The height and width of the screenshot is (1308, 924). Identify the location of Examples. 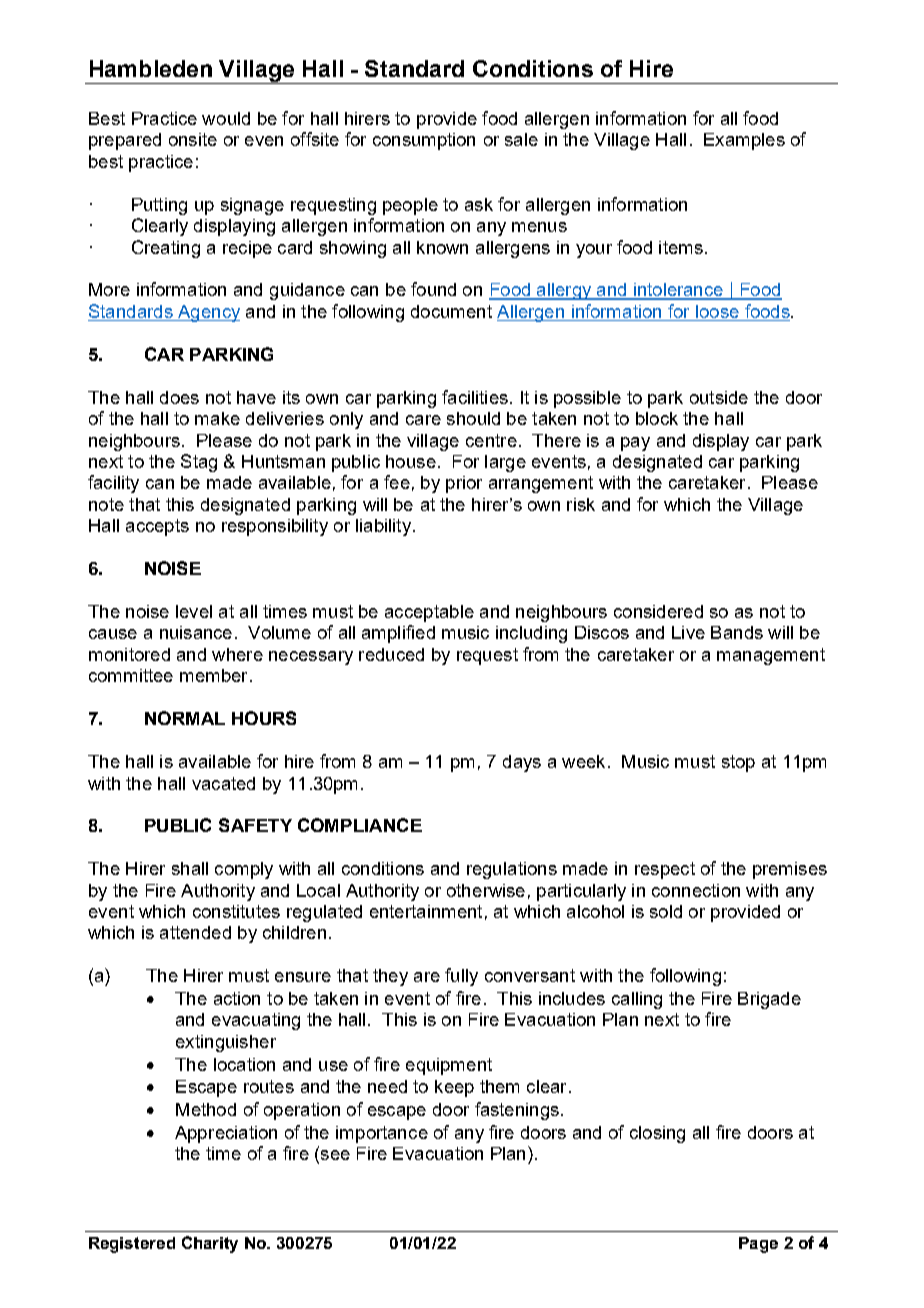
(744, 141).
